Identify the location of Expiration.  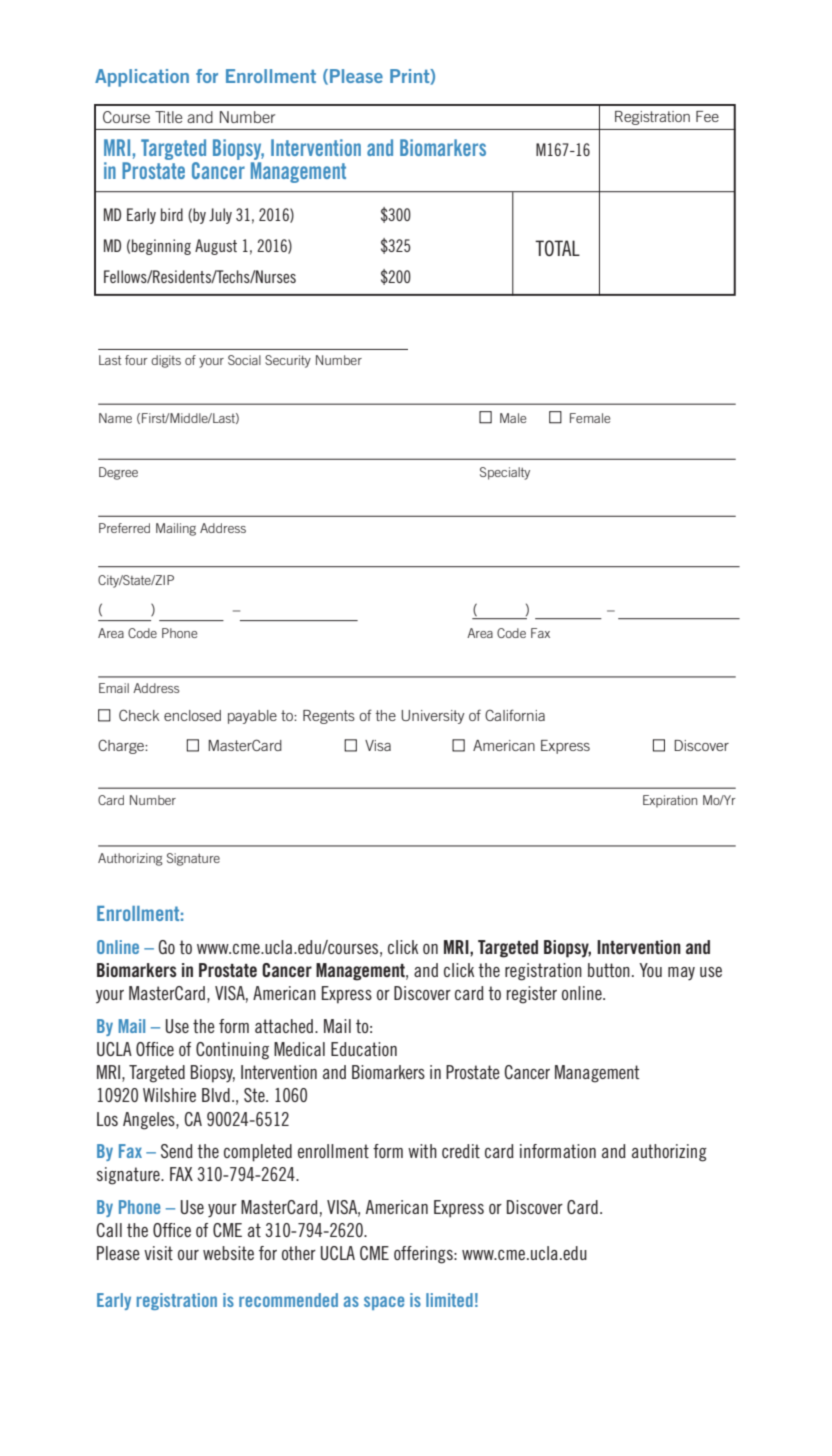
(670, 801).
